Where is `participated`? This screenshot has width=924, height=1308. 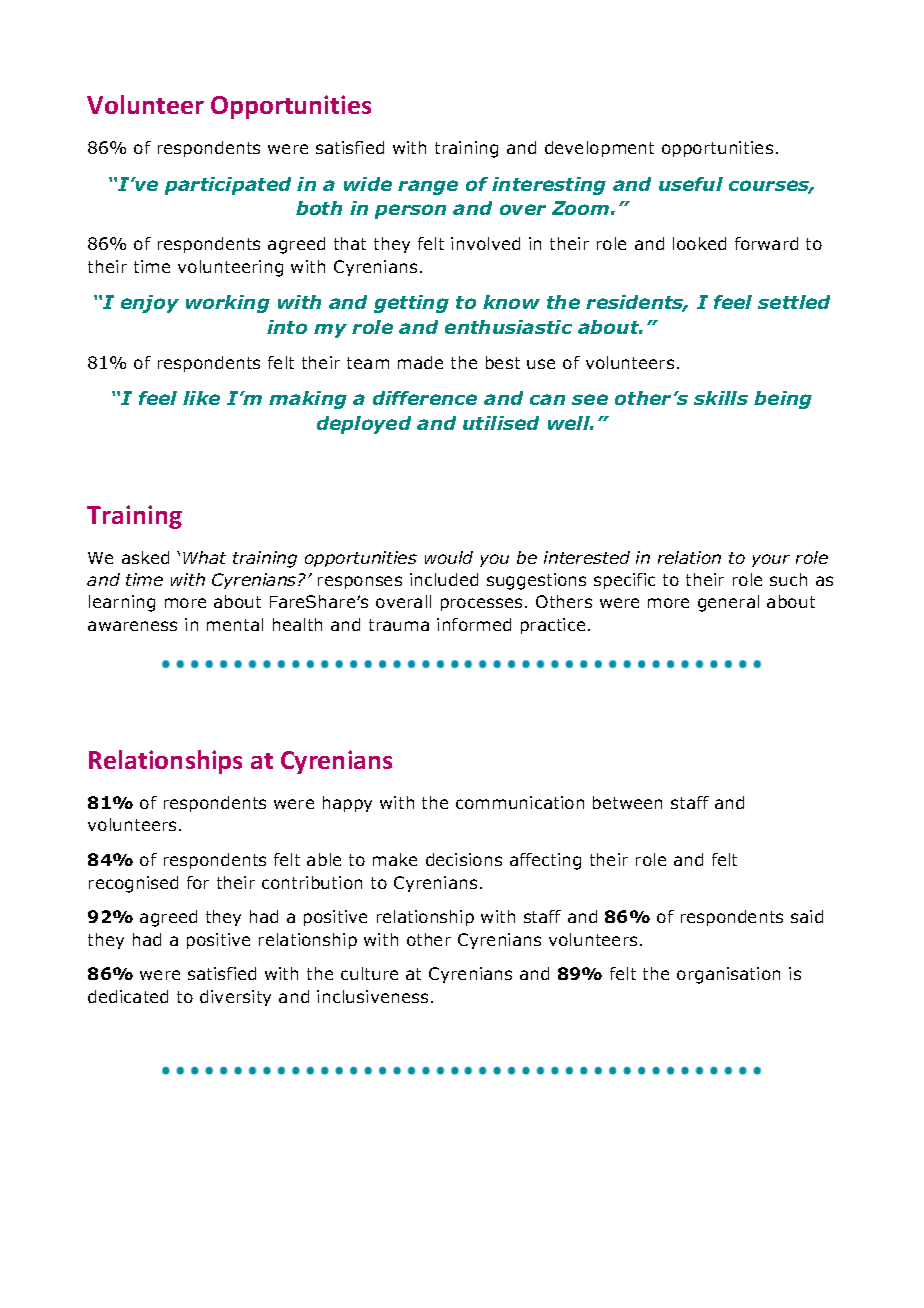
participated is located at coordinates (228, 186).
